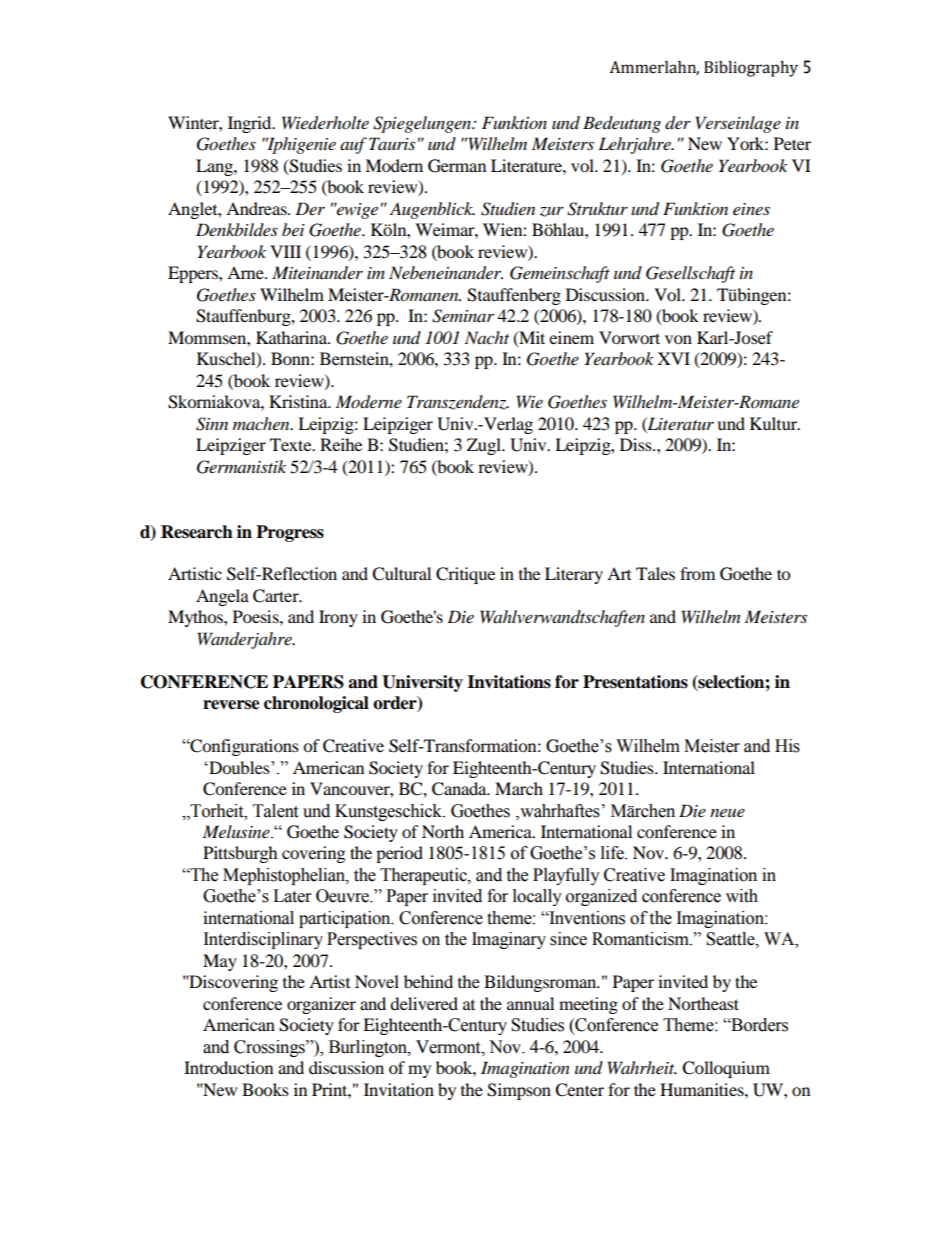 The image size is (952, 1233). Describe the element at coordinates (678, 339) in the screenshot. I see `von` at that location.
